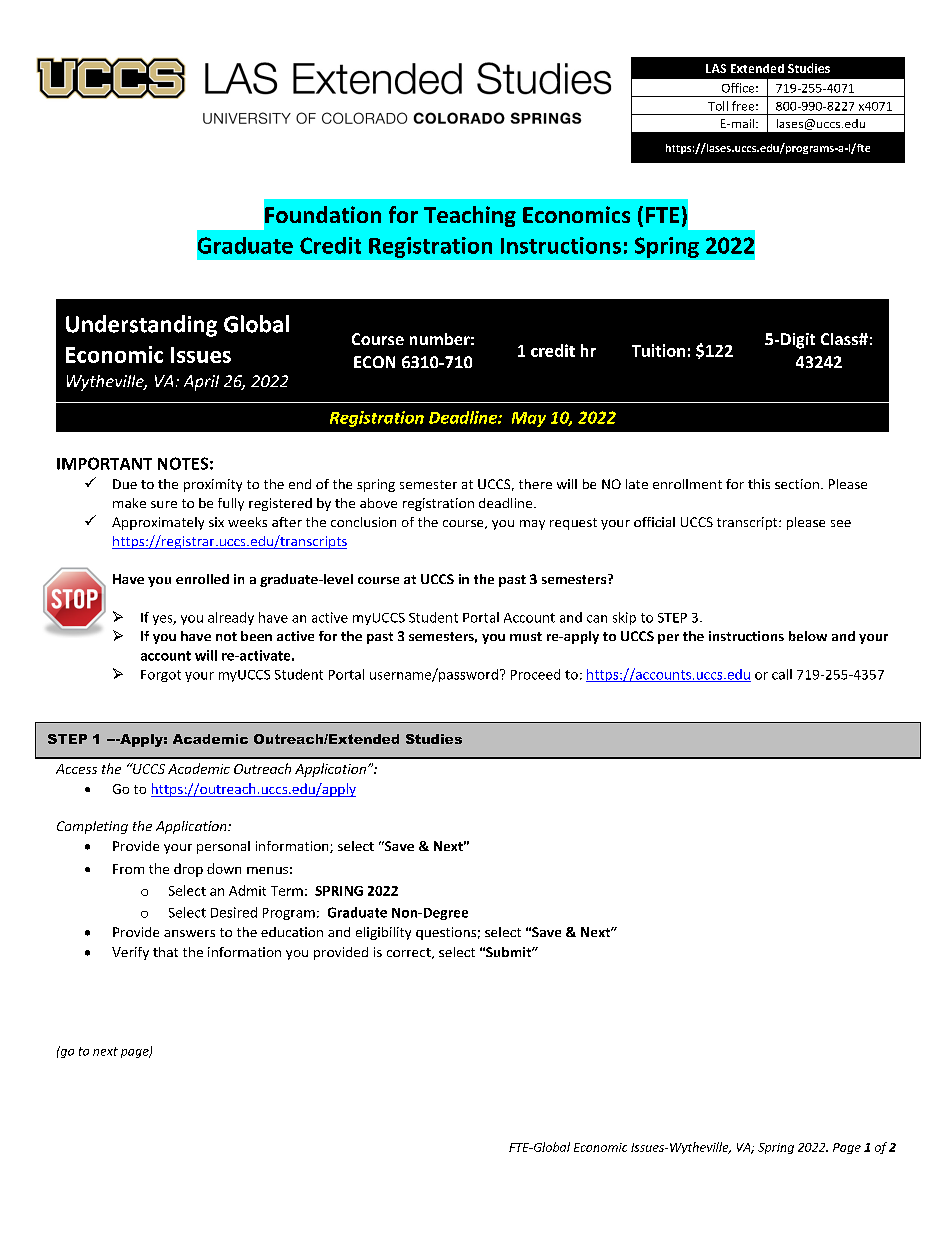  I want to click on there, so click(535, 484).
